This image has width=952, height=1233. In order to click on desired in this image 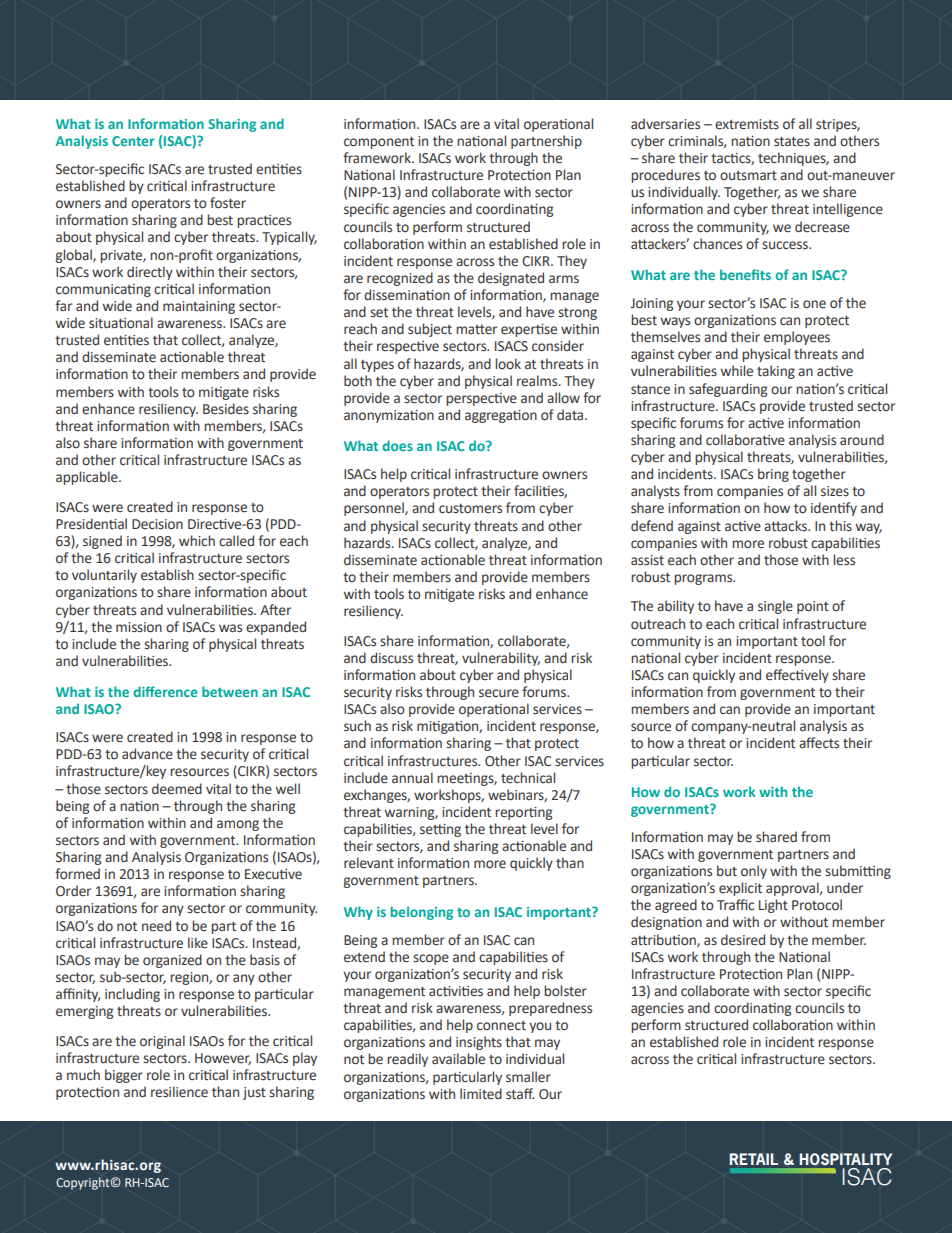, I will do `click(743, 940)`.
